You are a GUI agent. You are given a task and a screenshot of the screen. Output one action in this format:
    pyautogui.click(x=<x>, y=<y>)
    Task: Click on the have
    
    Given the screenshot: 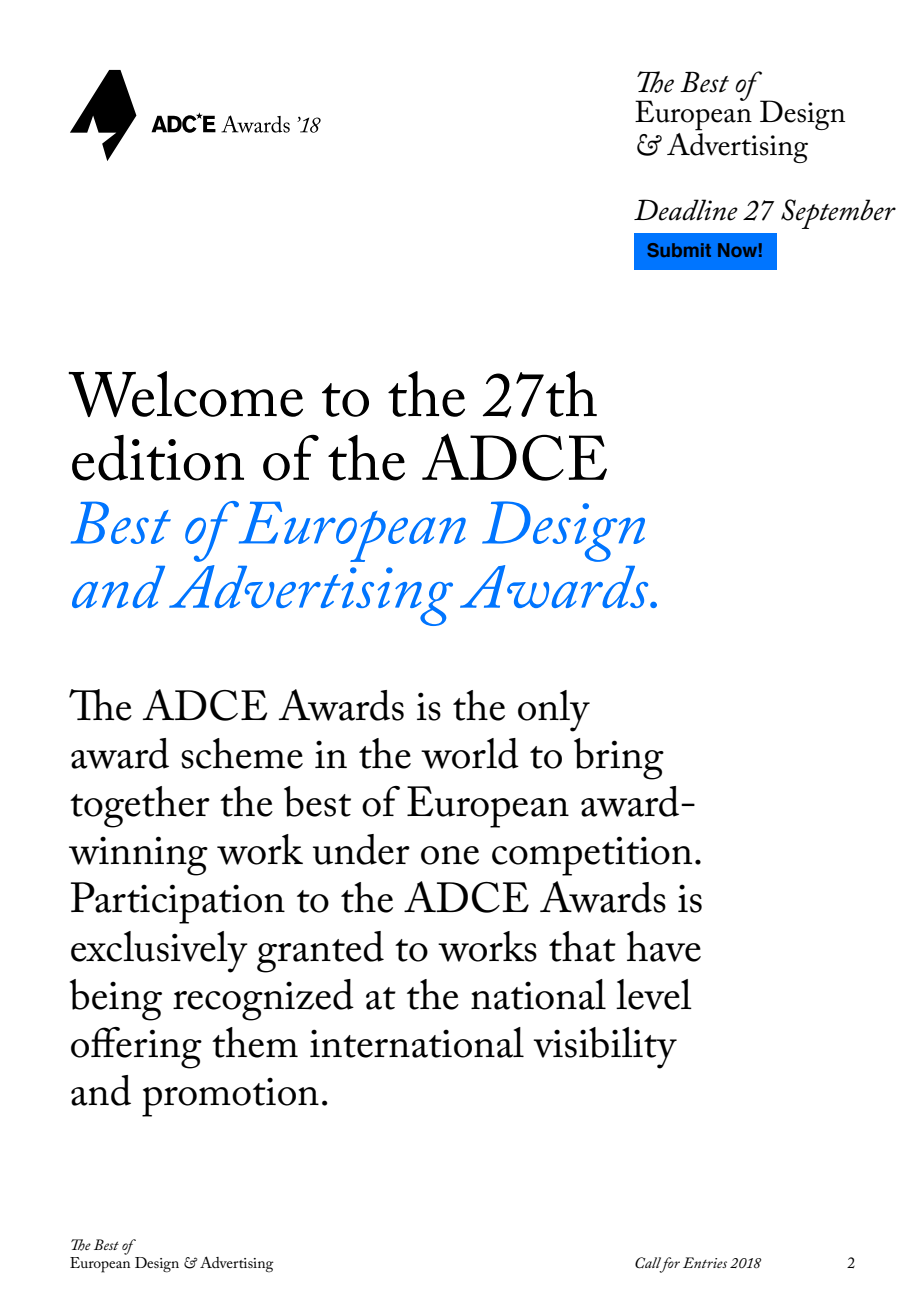 What is the action you would take?
    pyautogui.click(x=664, y=946)
